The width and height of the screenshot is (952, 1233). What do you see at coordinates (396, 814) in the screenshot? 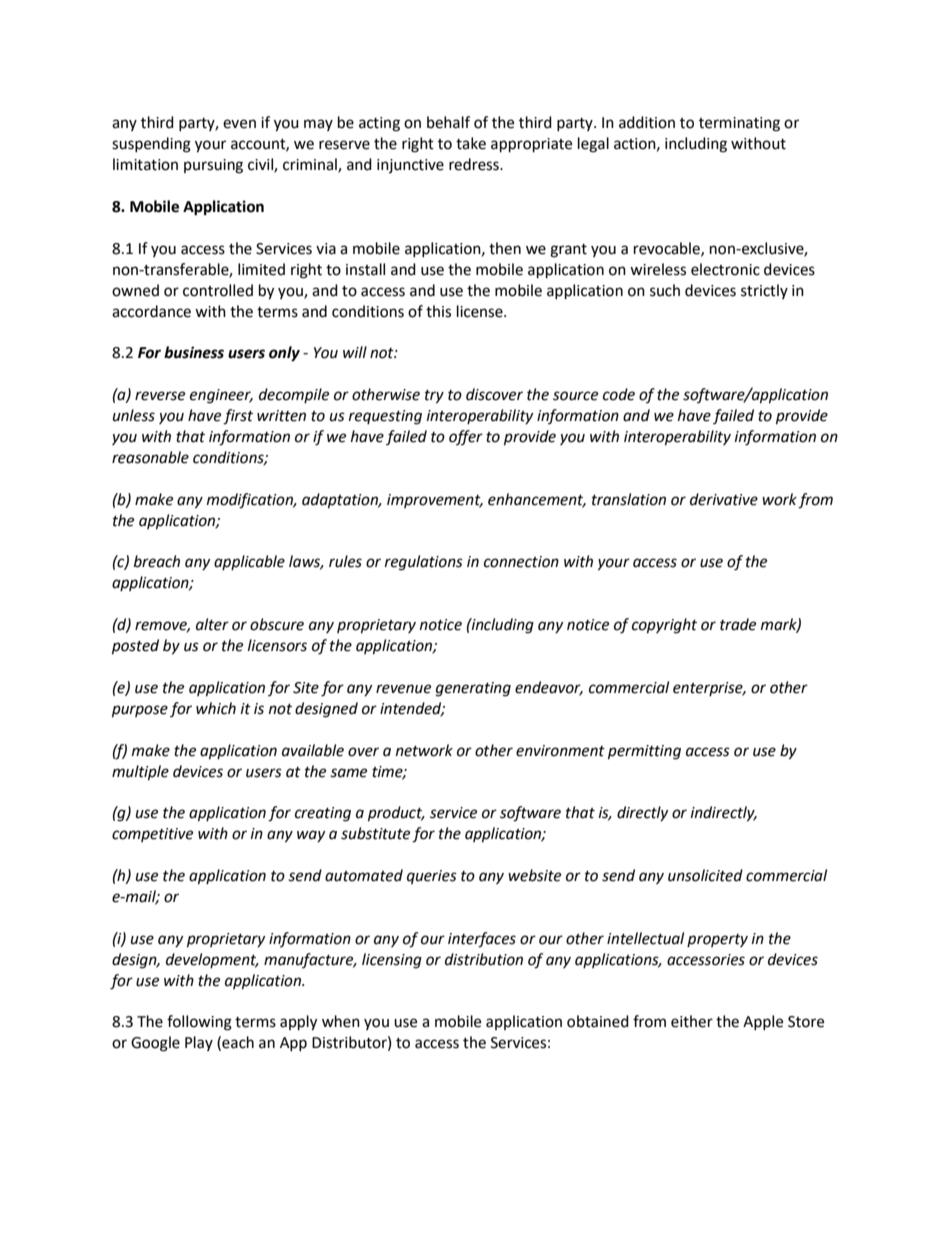
I see `product` at bounding box center [396, 814].
